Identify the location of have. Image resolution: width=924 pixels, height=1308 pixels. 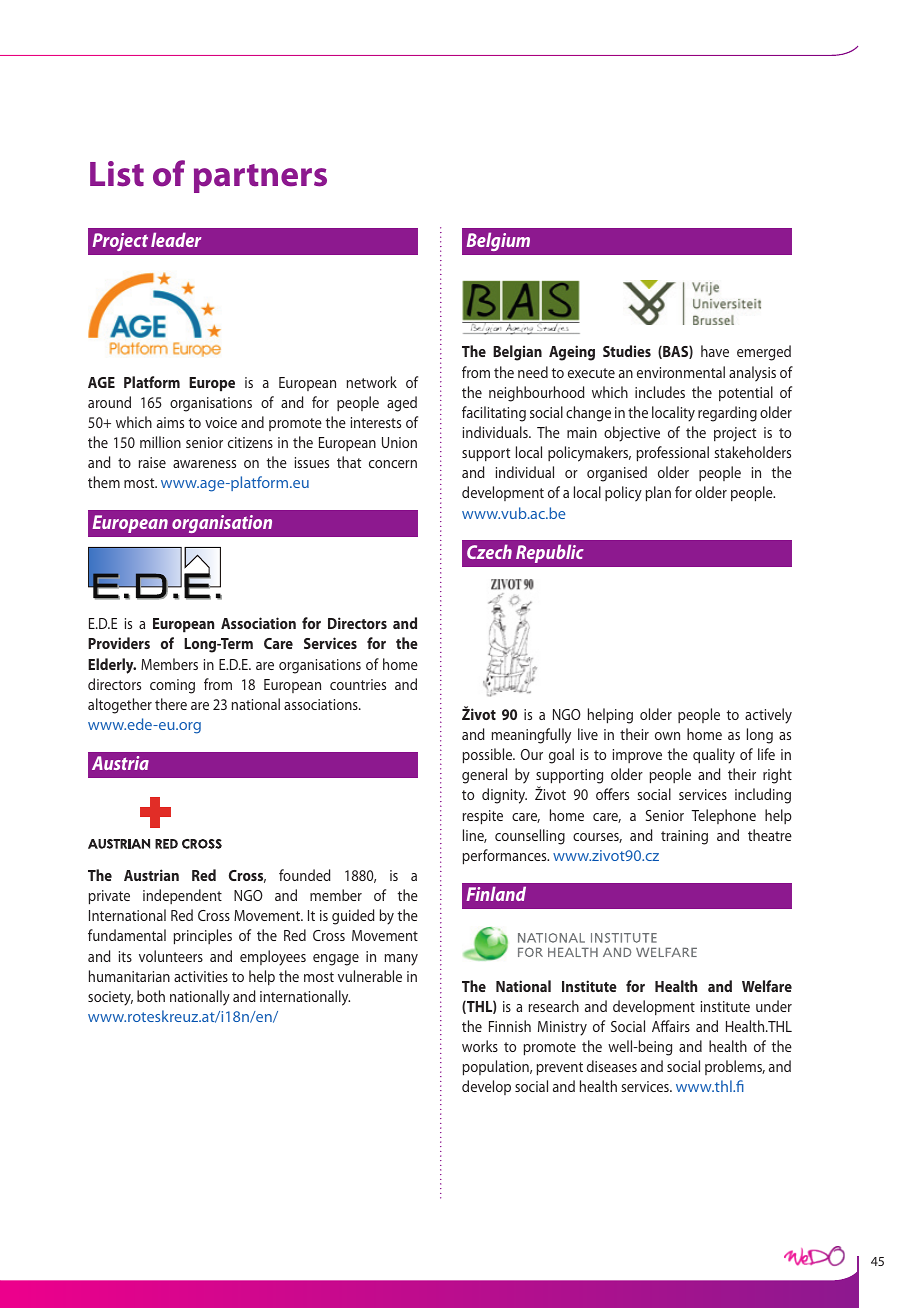
(715, 351).
